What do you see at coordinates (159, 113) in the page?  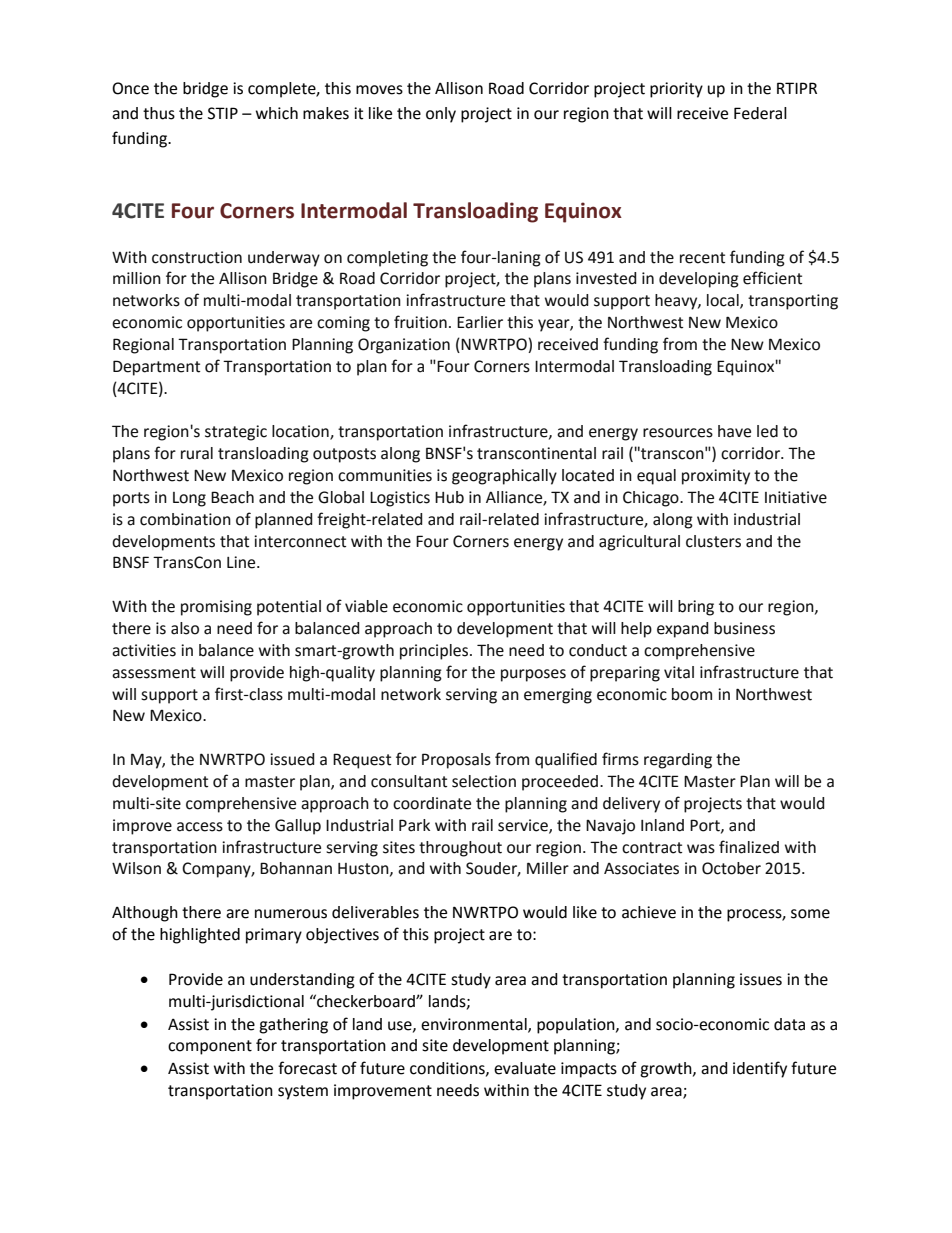 I see `thus` at bounding box center [159, 113].
